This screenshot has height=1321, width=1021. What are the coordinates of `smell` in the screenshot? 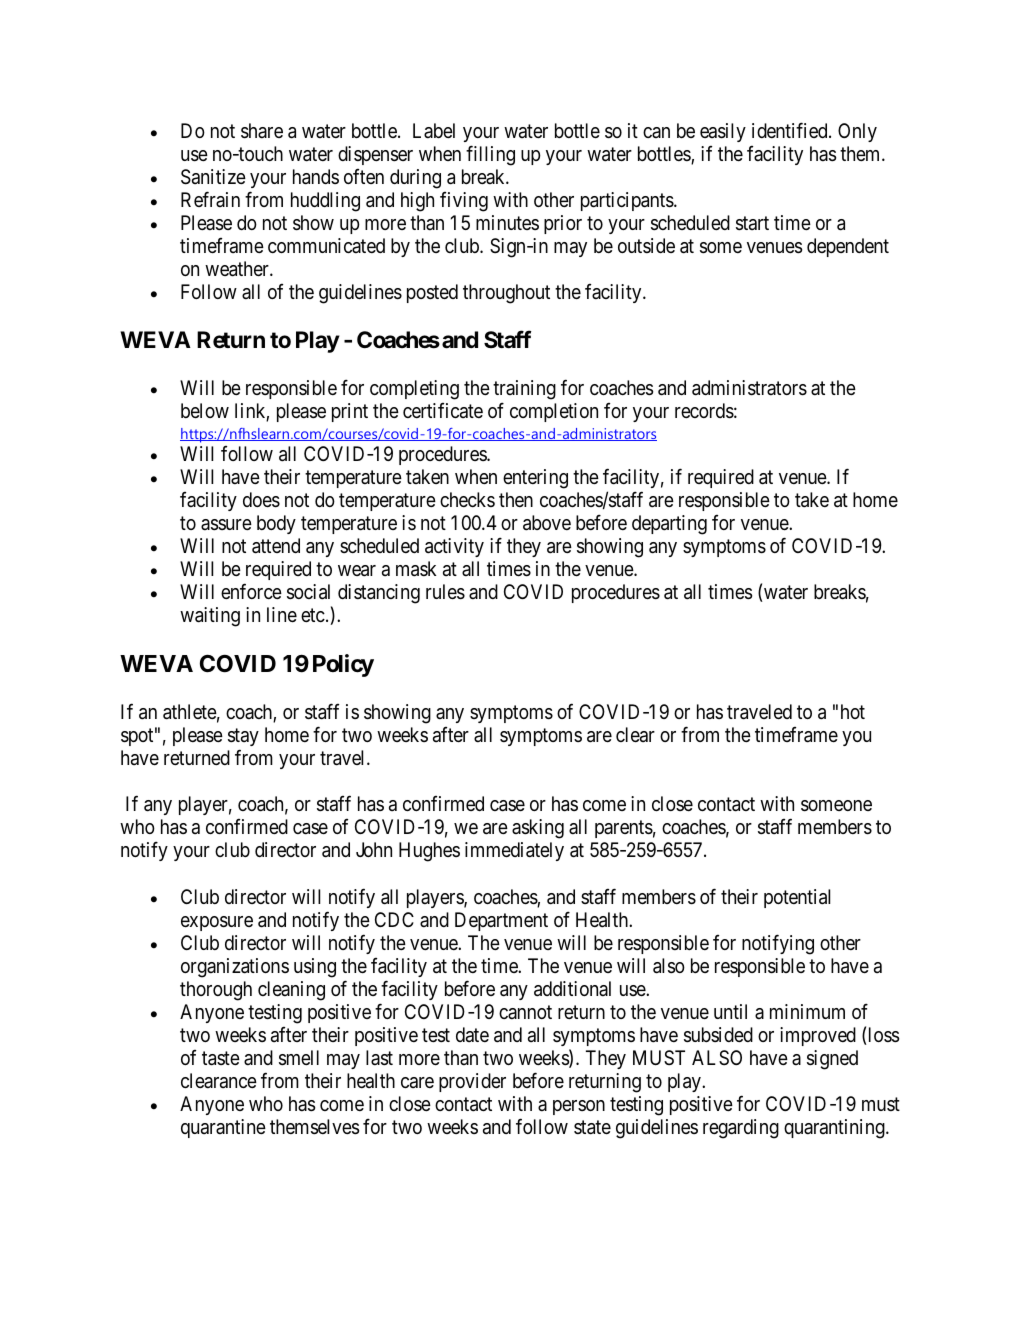 It's located at (299, 1058).
